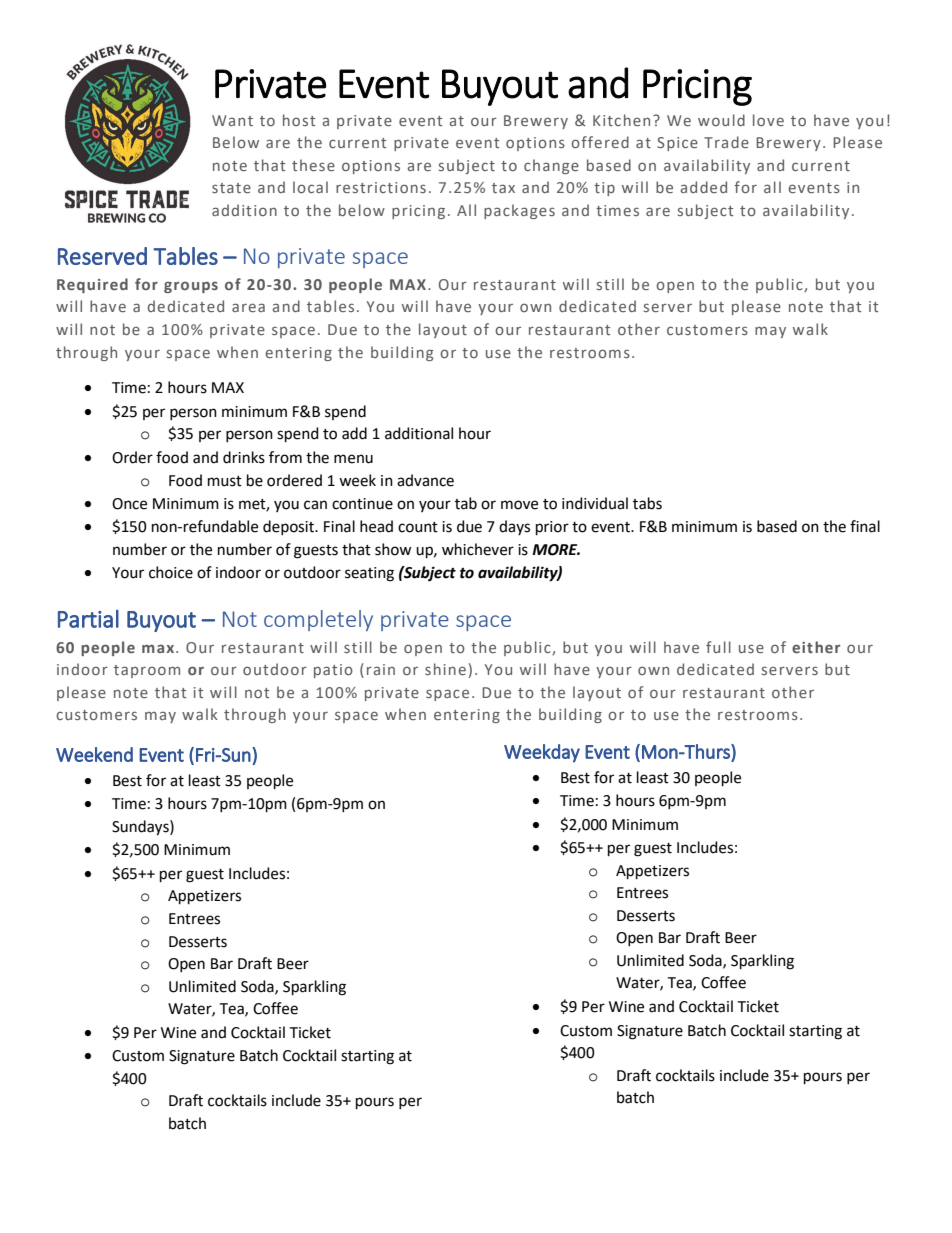  Describe the element at coordinates (551, 166) in the image. I see `change` at that location.
